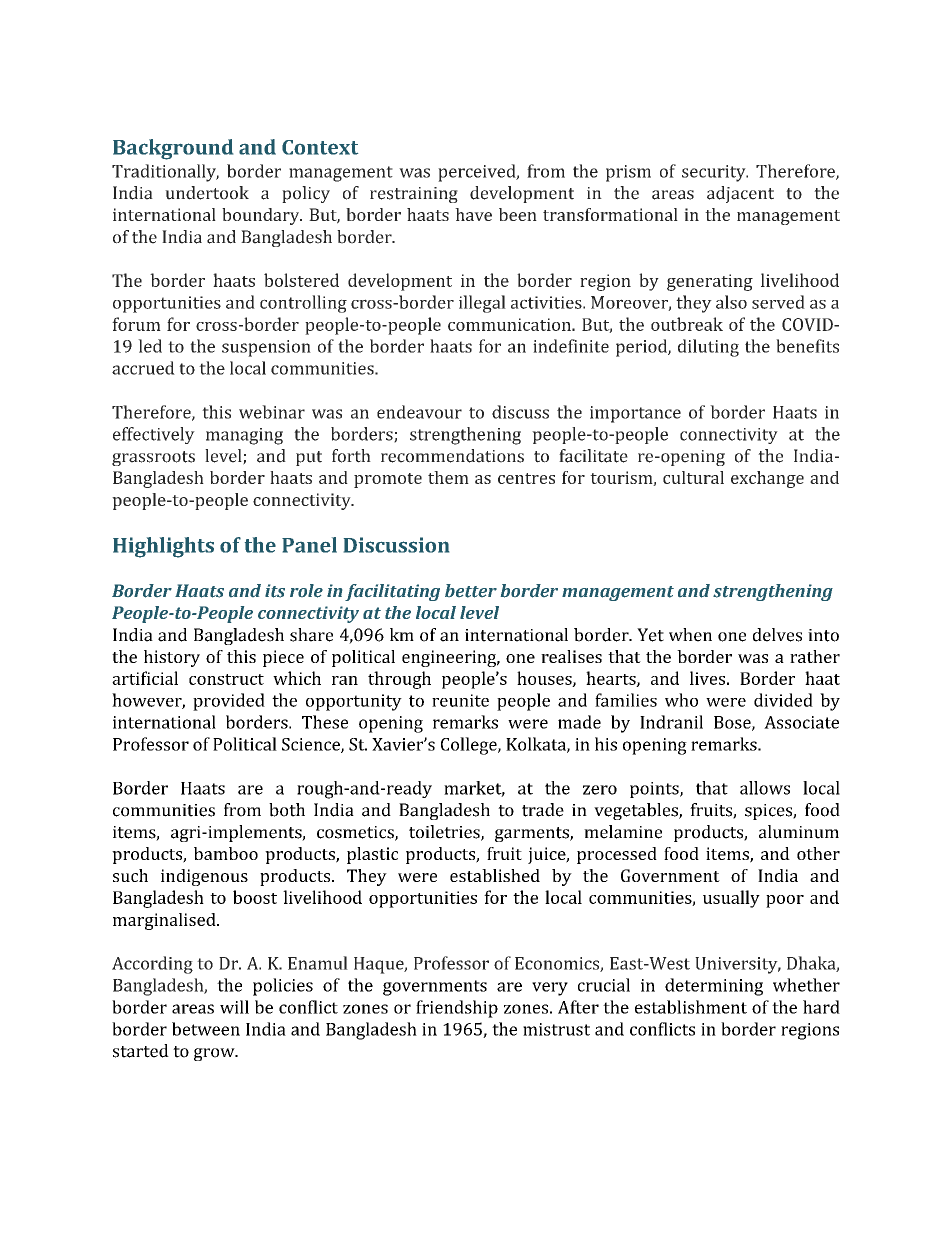  Describe the element at coordinates (777, 635) in the image. I see `delves` at that location.
